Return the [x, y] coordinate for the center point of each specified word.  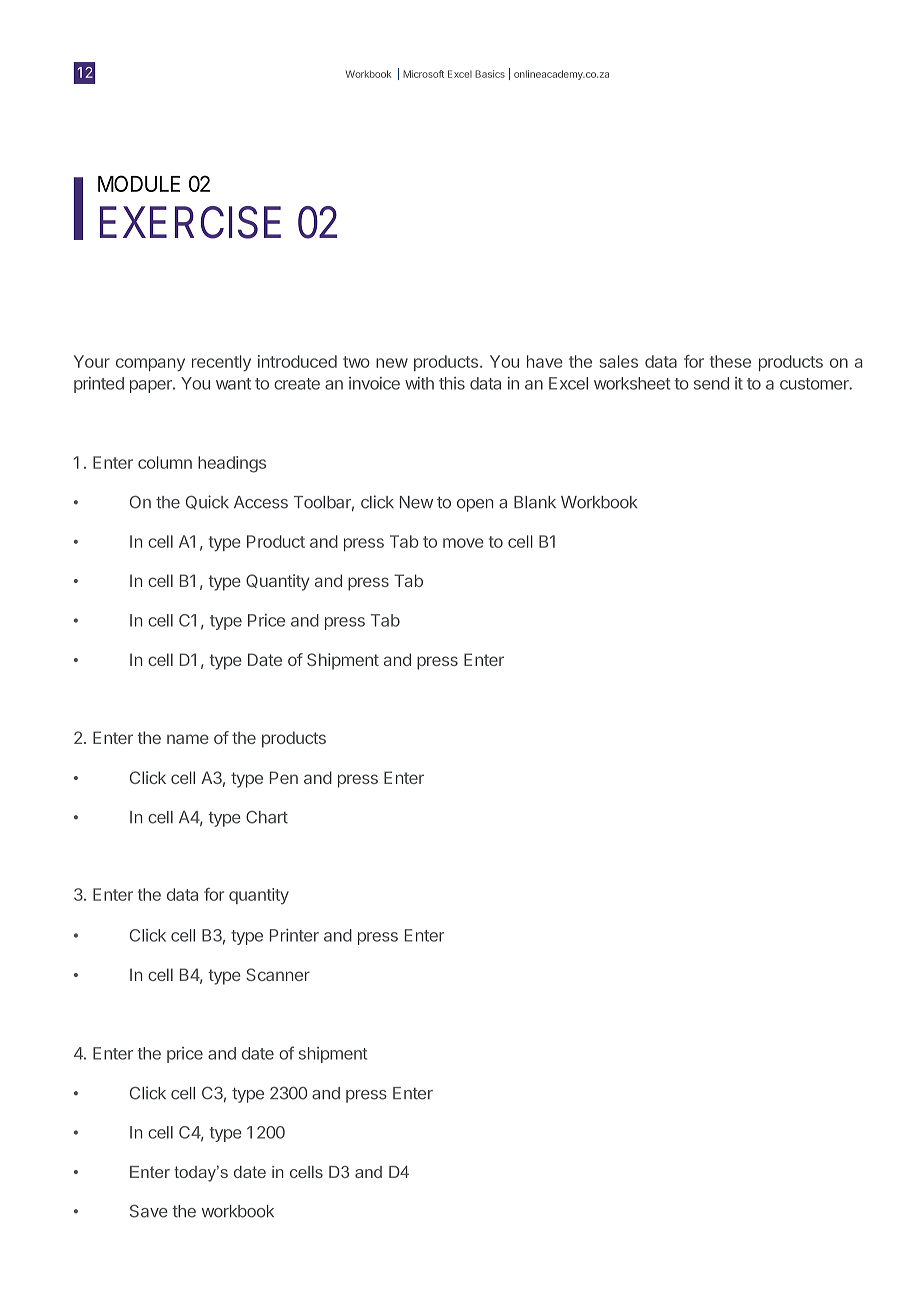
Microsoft [423, 74]
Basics [490, 74]
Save [149, 1211]
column [165, 462]
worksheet [632, 383]
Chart [267, 817]
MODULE [139, 183]
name [188, 739]
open [475, 505]
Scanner [278, 974]
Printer [294, 935]
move [463, 543]
